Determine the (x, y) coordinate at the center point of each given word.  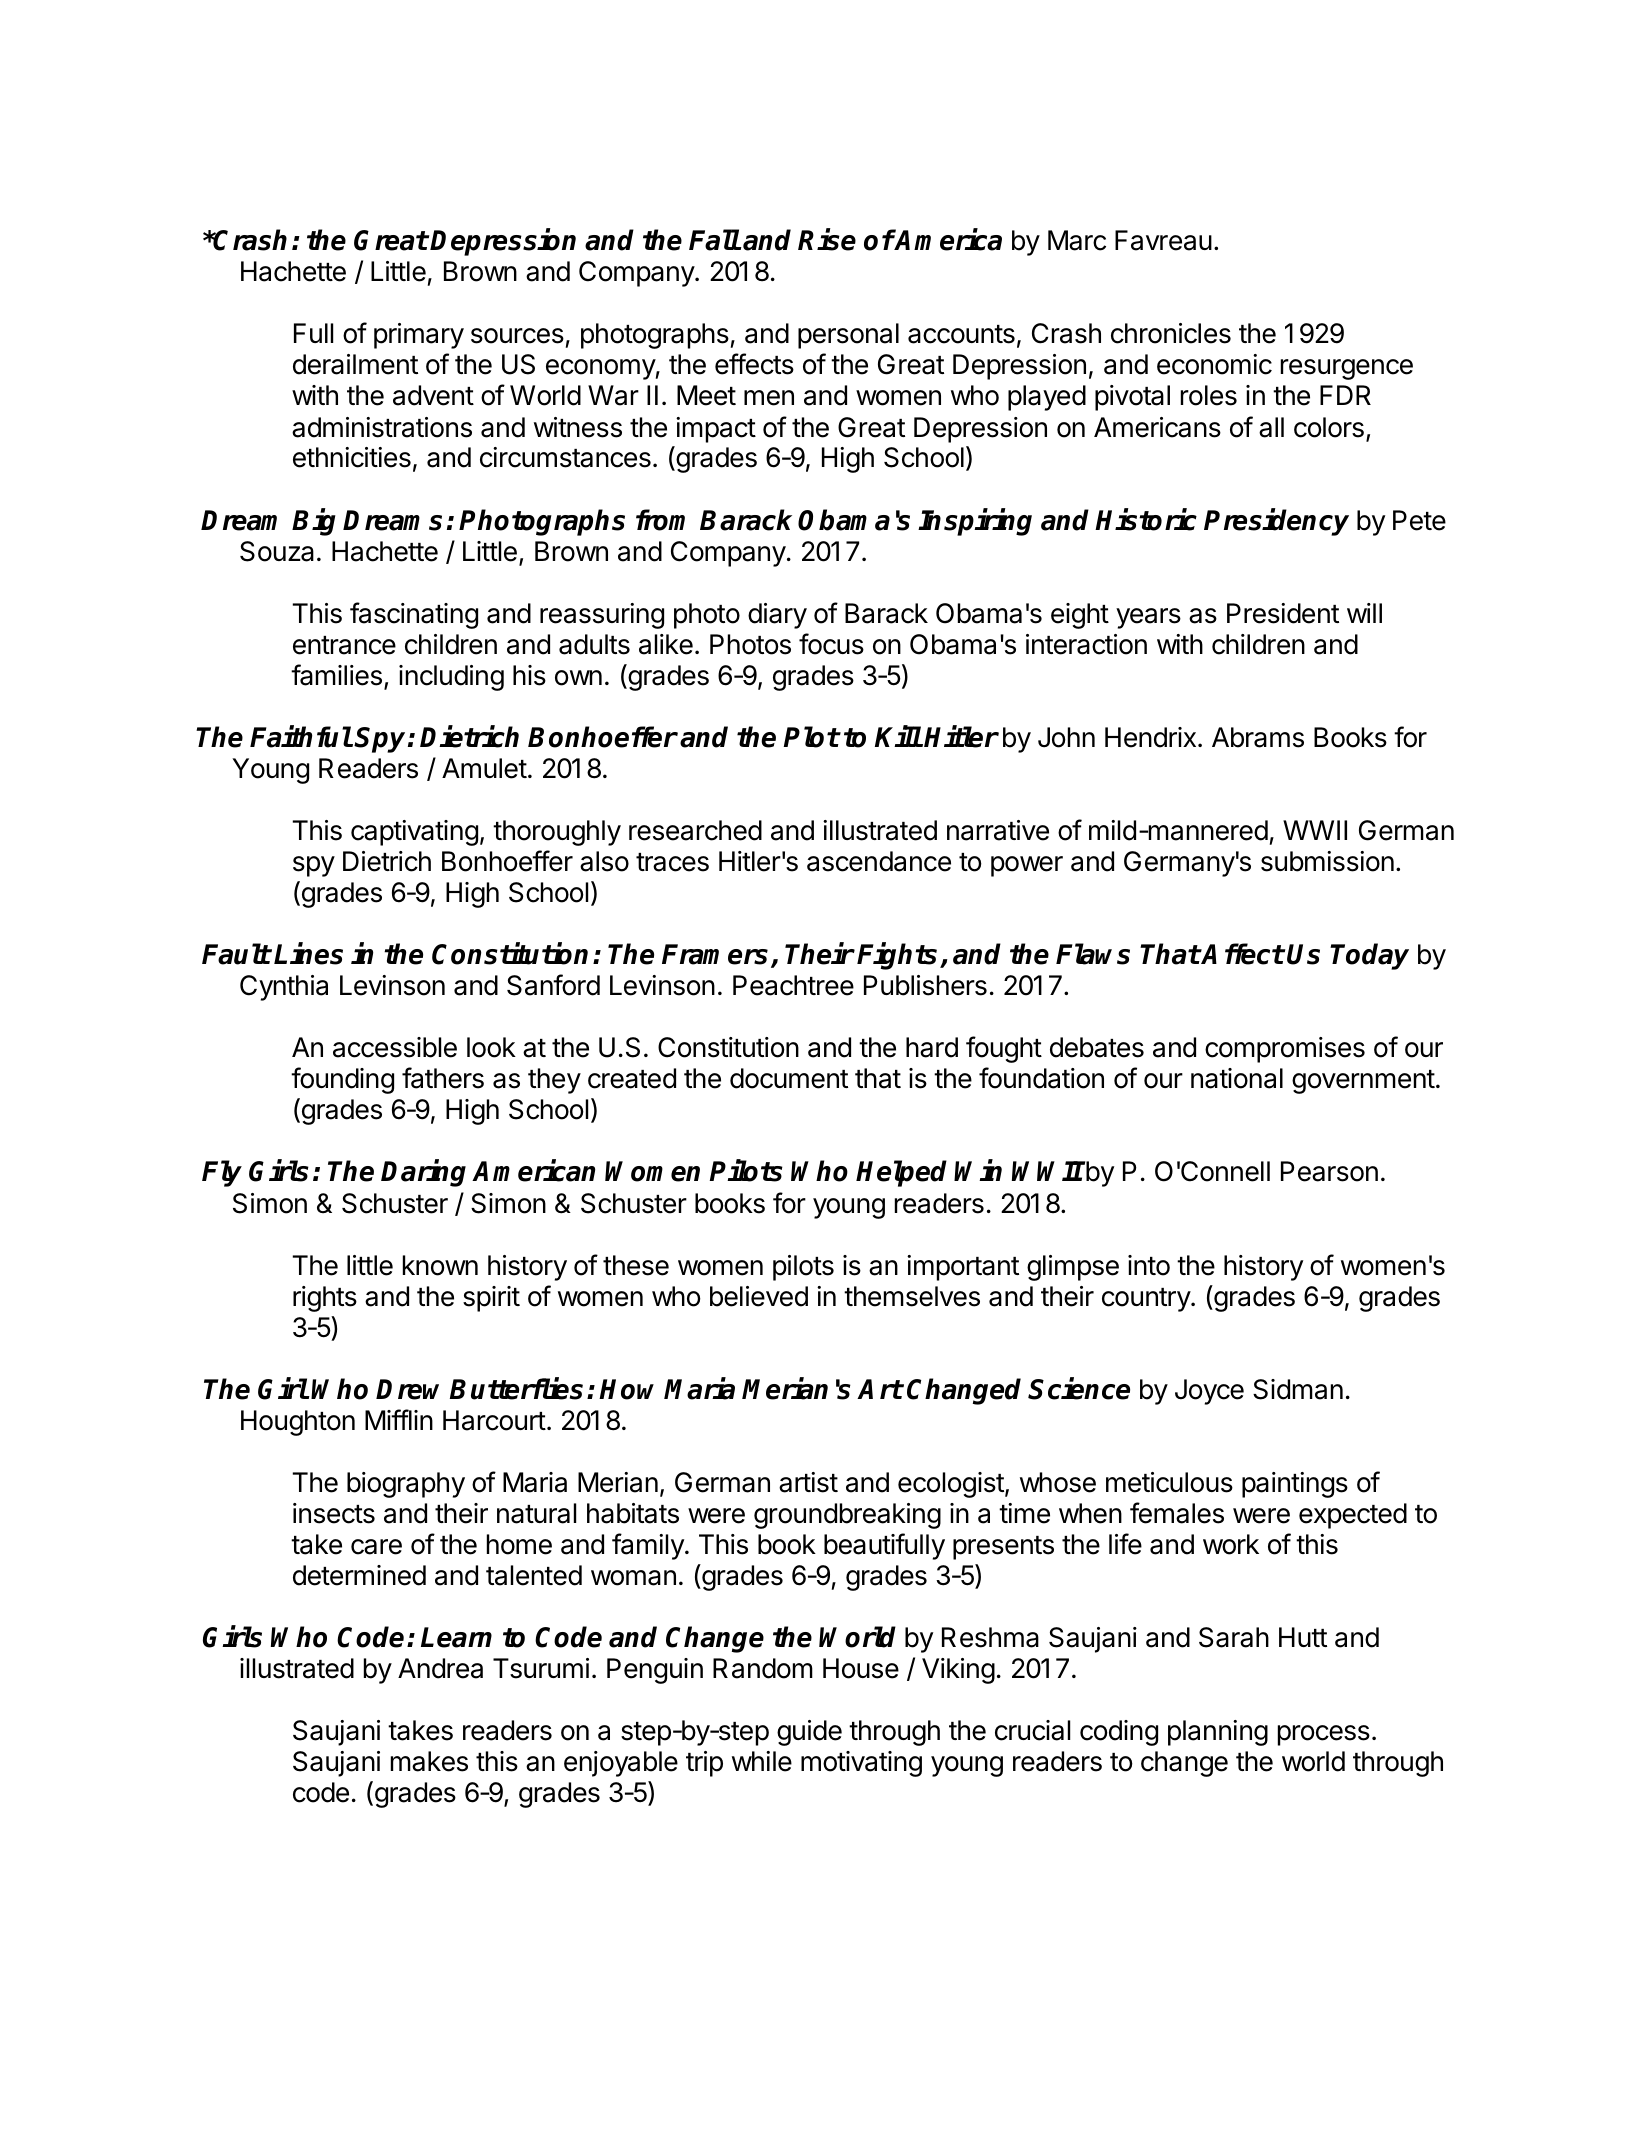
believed (759, 1296)
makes (429, 1761)
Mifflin (399, 1419)
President (1283, 613)
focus (831, 644)
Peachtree (793, 985)
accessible (395, 1047)
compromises (1285, 1050)
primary (419, 336)
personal (848, 336)
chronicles (1171, 333)
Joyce (1209, 1392)
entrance (344, 645)
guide (809, 1733)
